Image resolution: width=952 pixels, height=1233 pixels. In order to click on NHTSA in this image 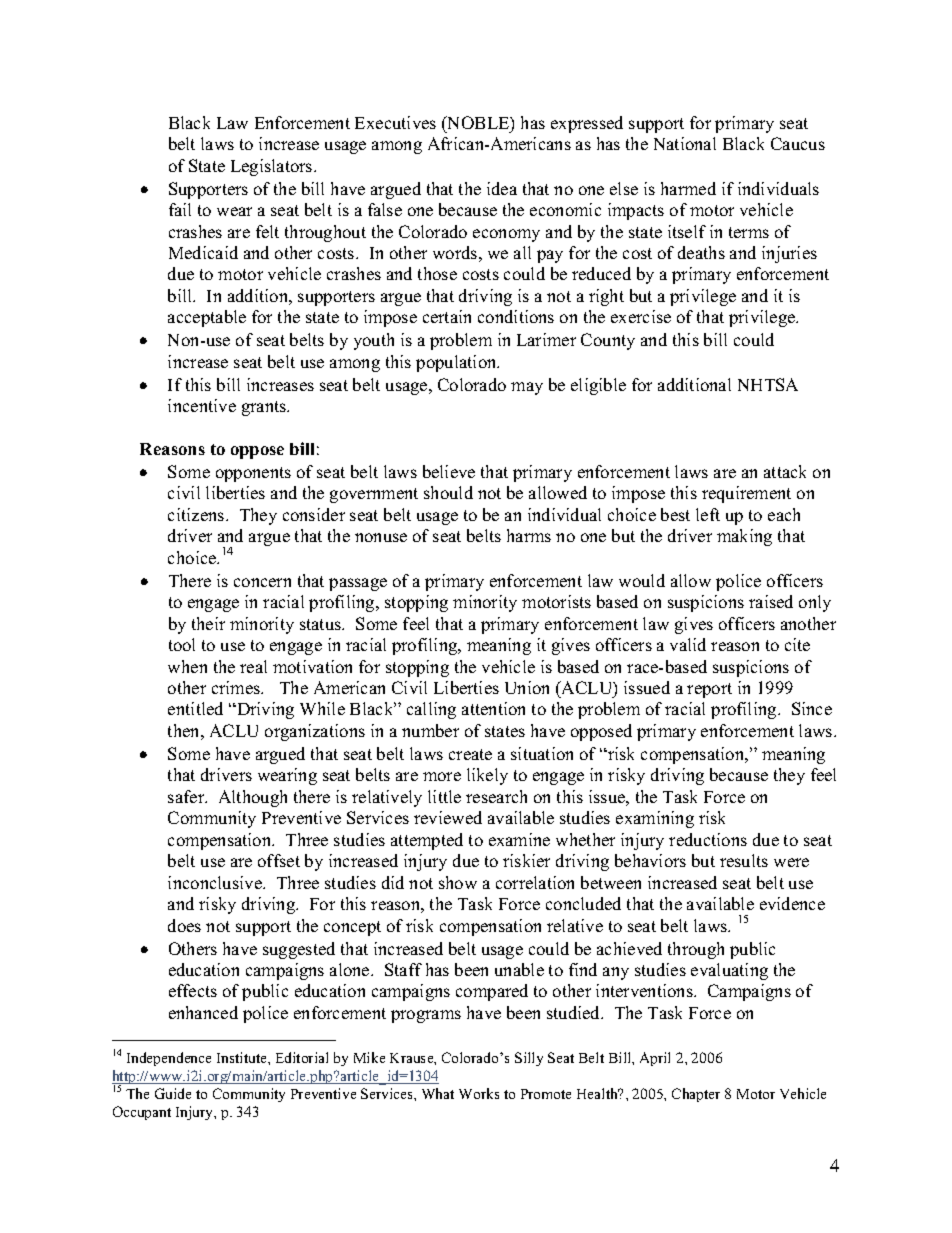, I will do `click(768, 384)`.
